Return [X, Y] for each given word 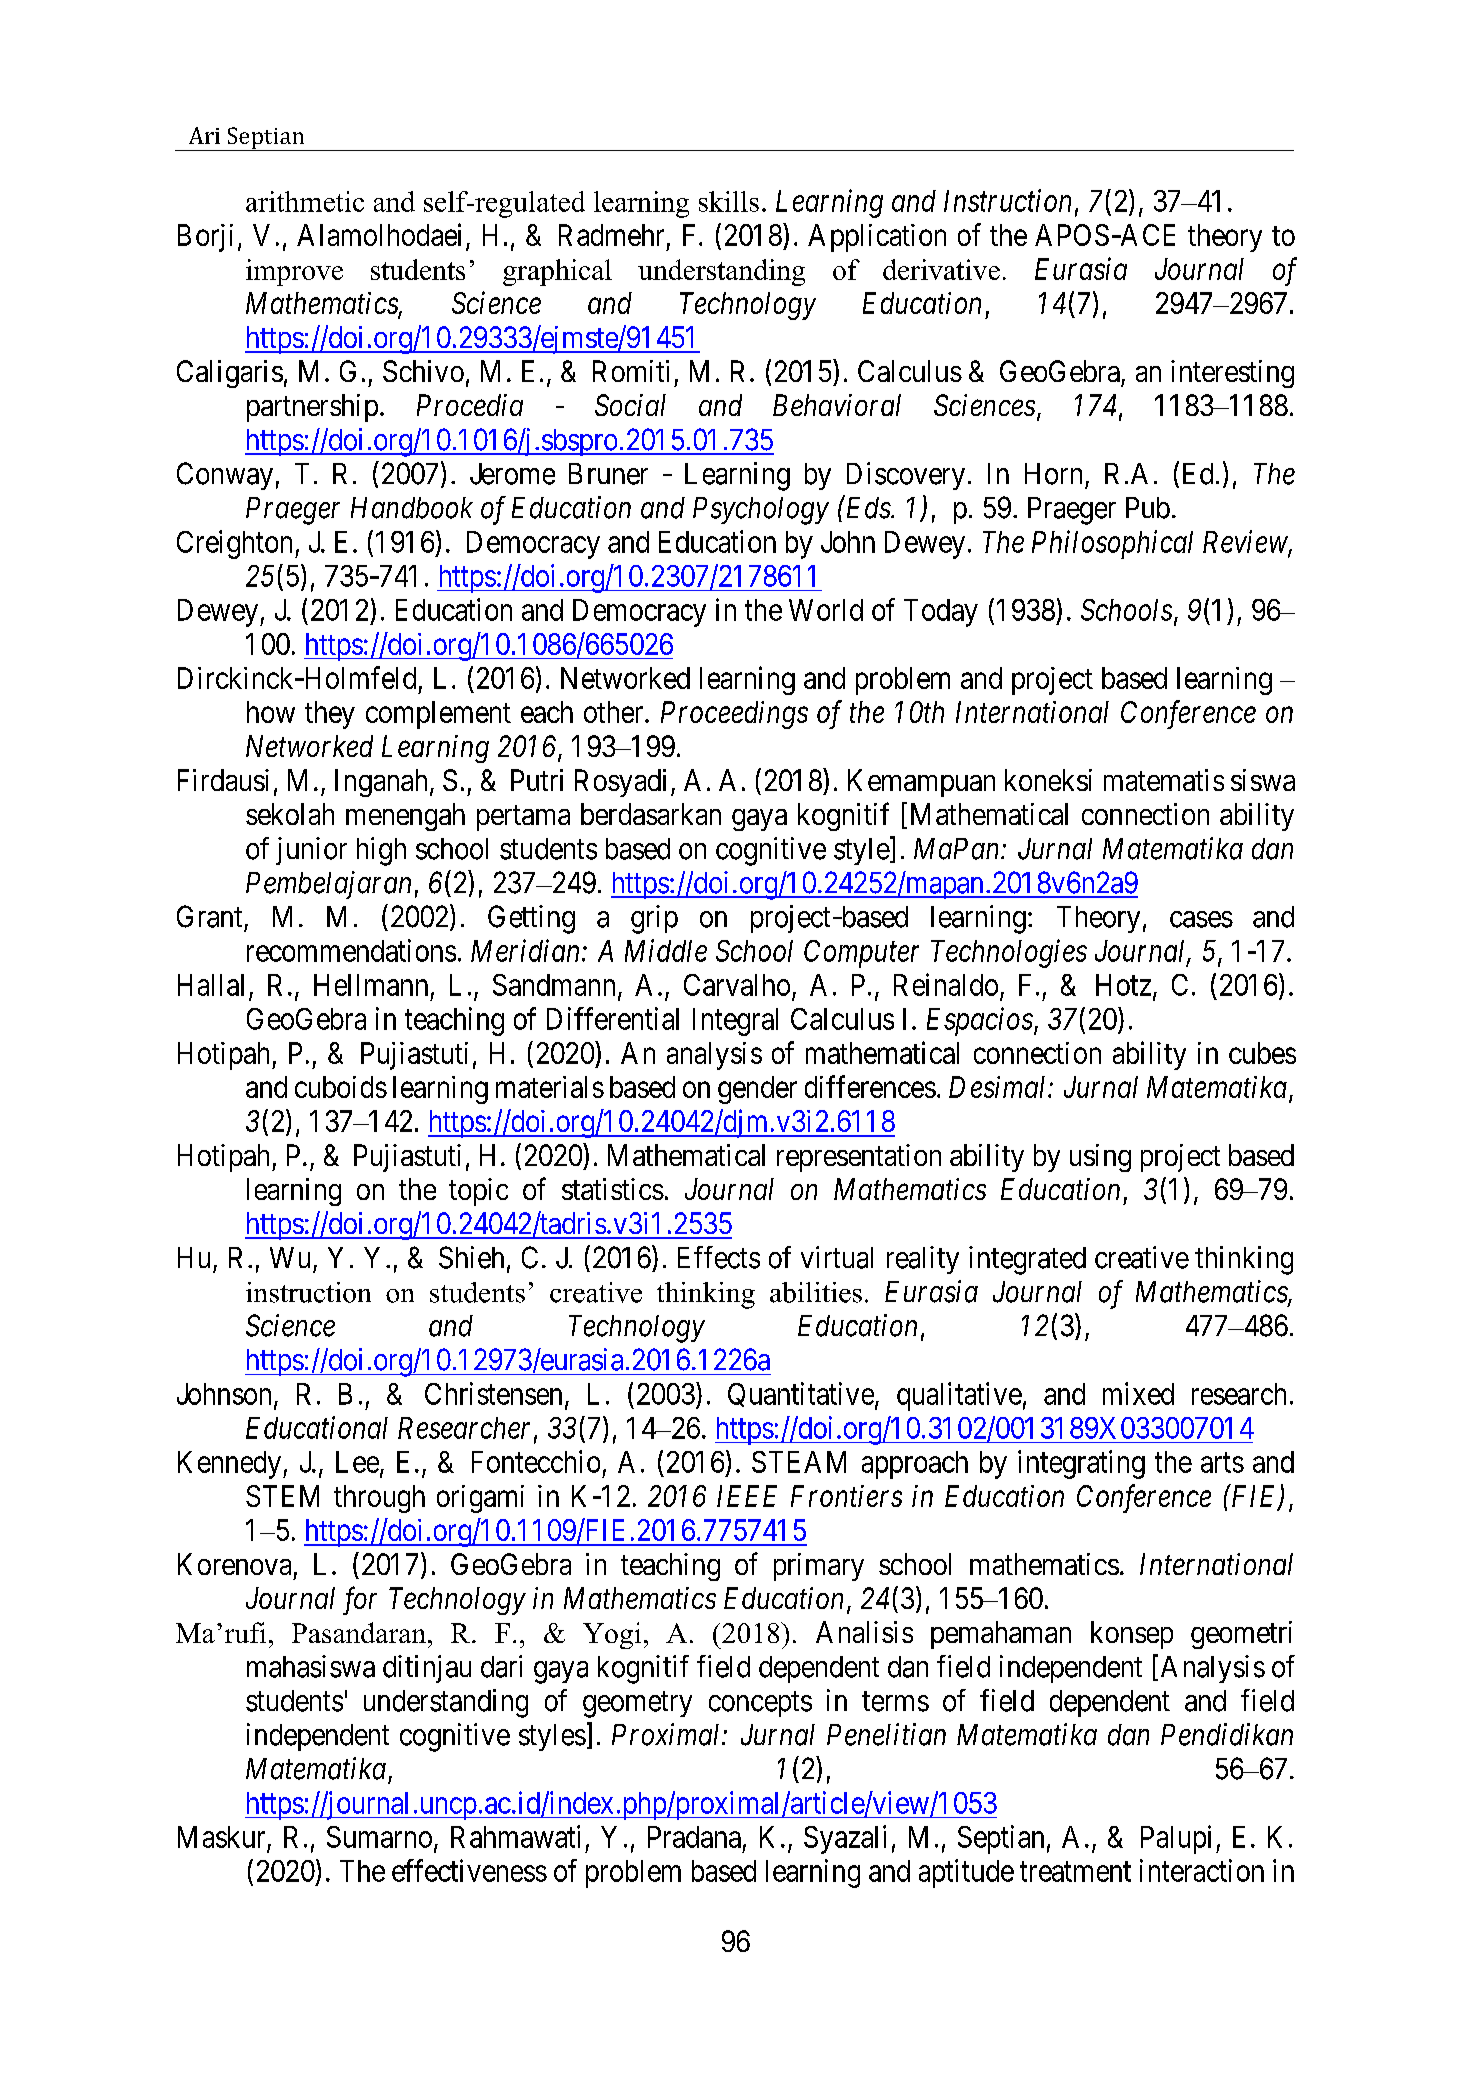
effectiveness [469, 1870]
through [379, 1499]
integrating [1081, 1464]
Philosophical [1112, 544]
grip [654, 919]
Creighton [236, 544]
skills [729, 201]
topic [478, 1192]
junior [311, 851]
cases [1201, 919]
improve [294, 272]
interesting [1232, 374]
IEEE [747, 1496]
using [1100, 1158]
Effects [719, 1257]
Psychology [761, 511]
